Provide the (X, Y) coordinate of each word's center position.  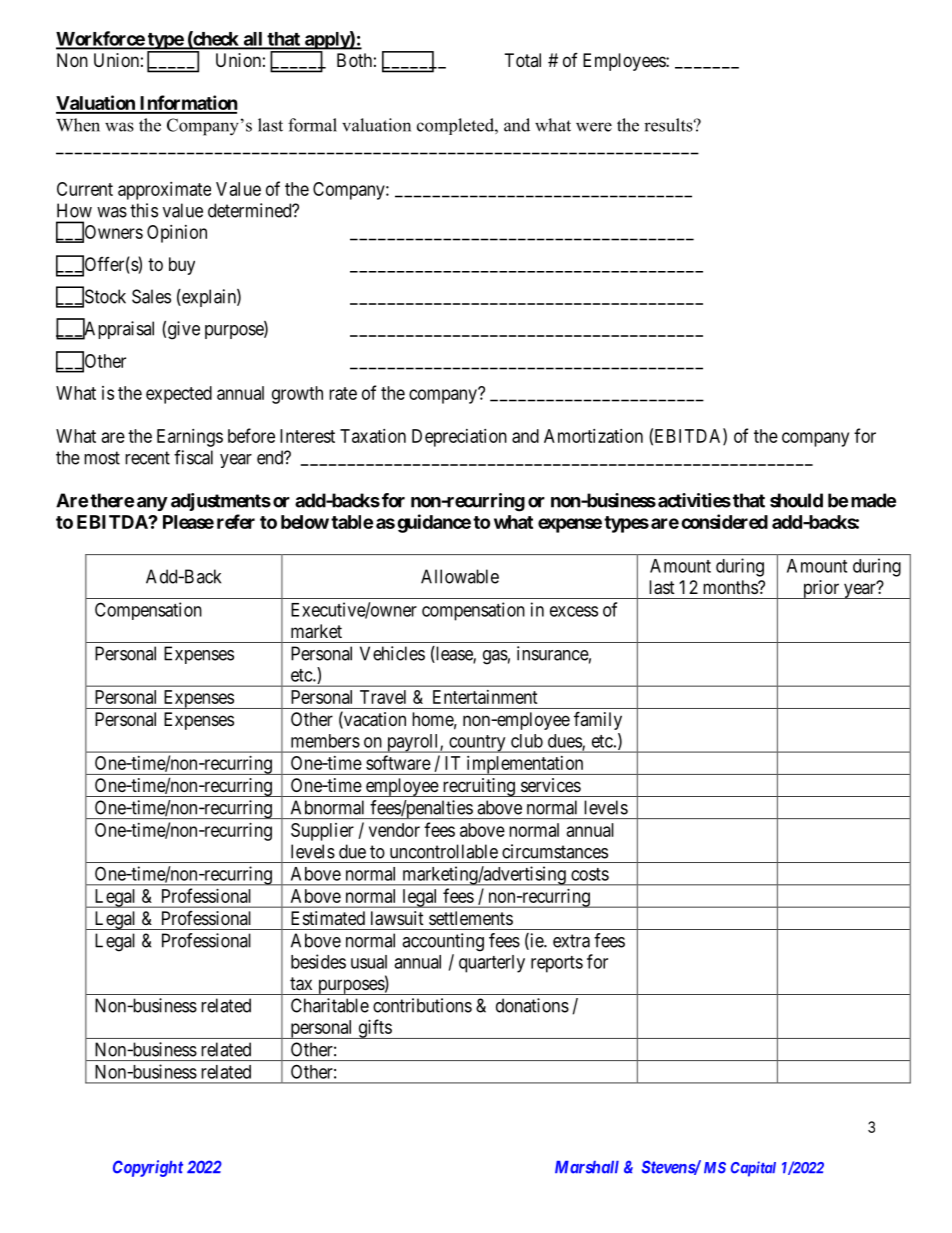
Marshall (587, 1167)
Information (187, 104)
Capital (753, 1169)
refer (236, 521)
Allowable (460, 576)
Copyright (148, 1168)
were (594, 127)
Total (523, 60)
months (731, 587)
